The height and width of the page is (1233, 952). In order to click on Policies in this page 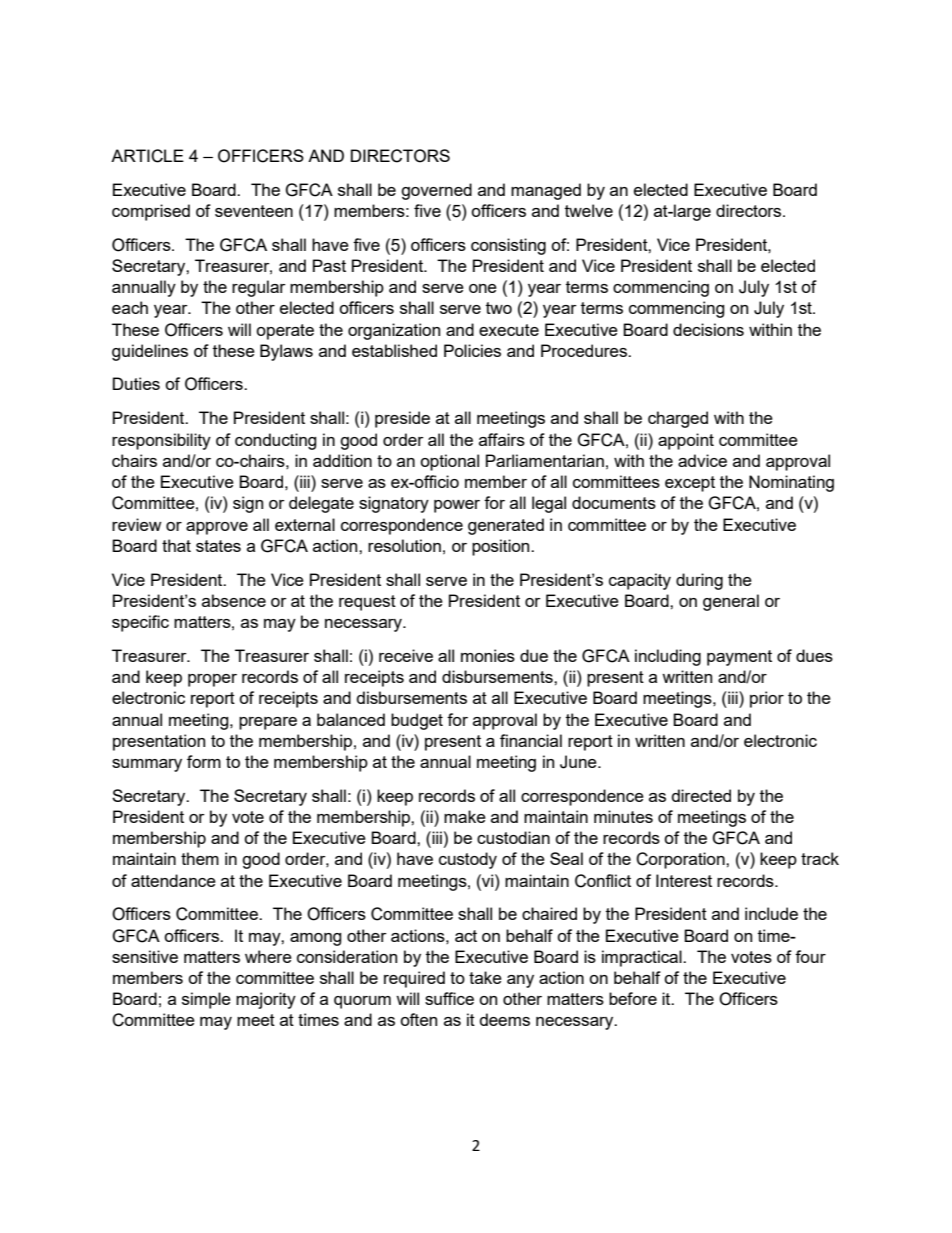, I will do `click(472, 350)`.
